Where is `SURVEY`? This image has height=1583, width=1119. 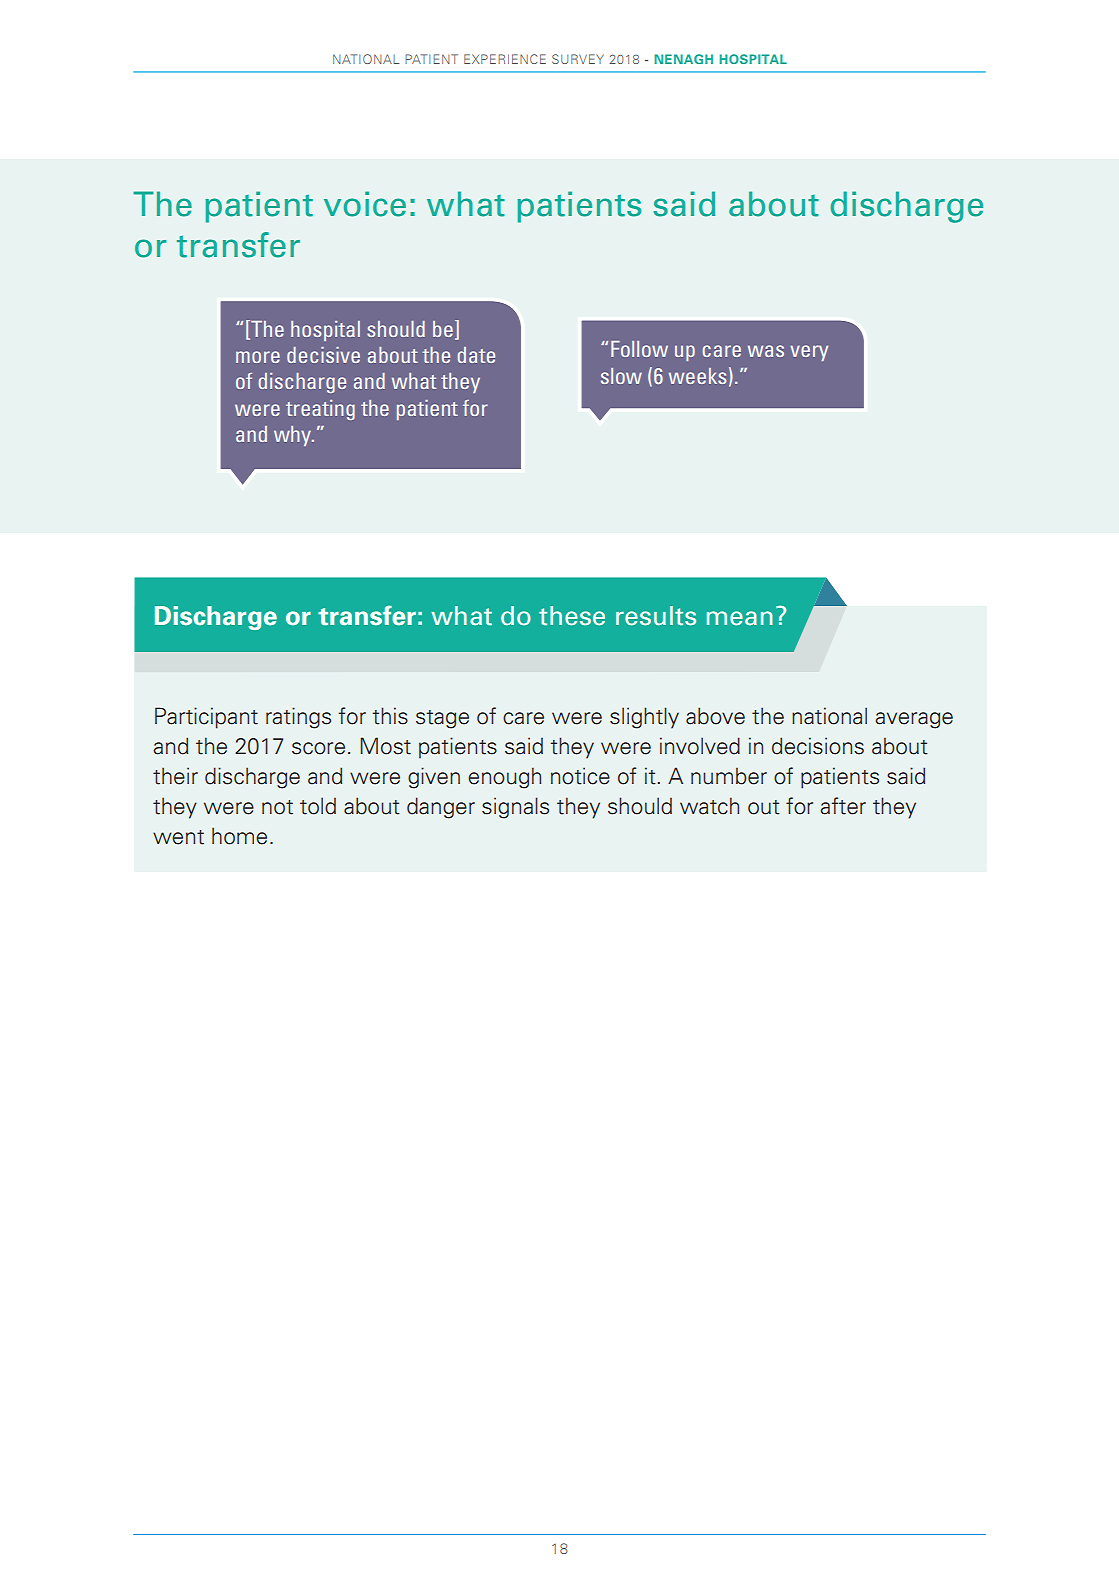 SURVEY is located at coordinates (578, 59).
